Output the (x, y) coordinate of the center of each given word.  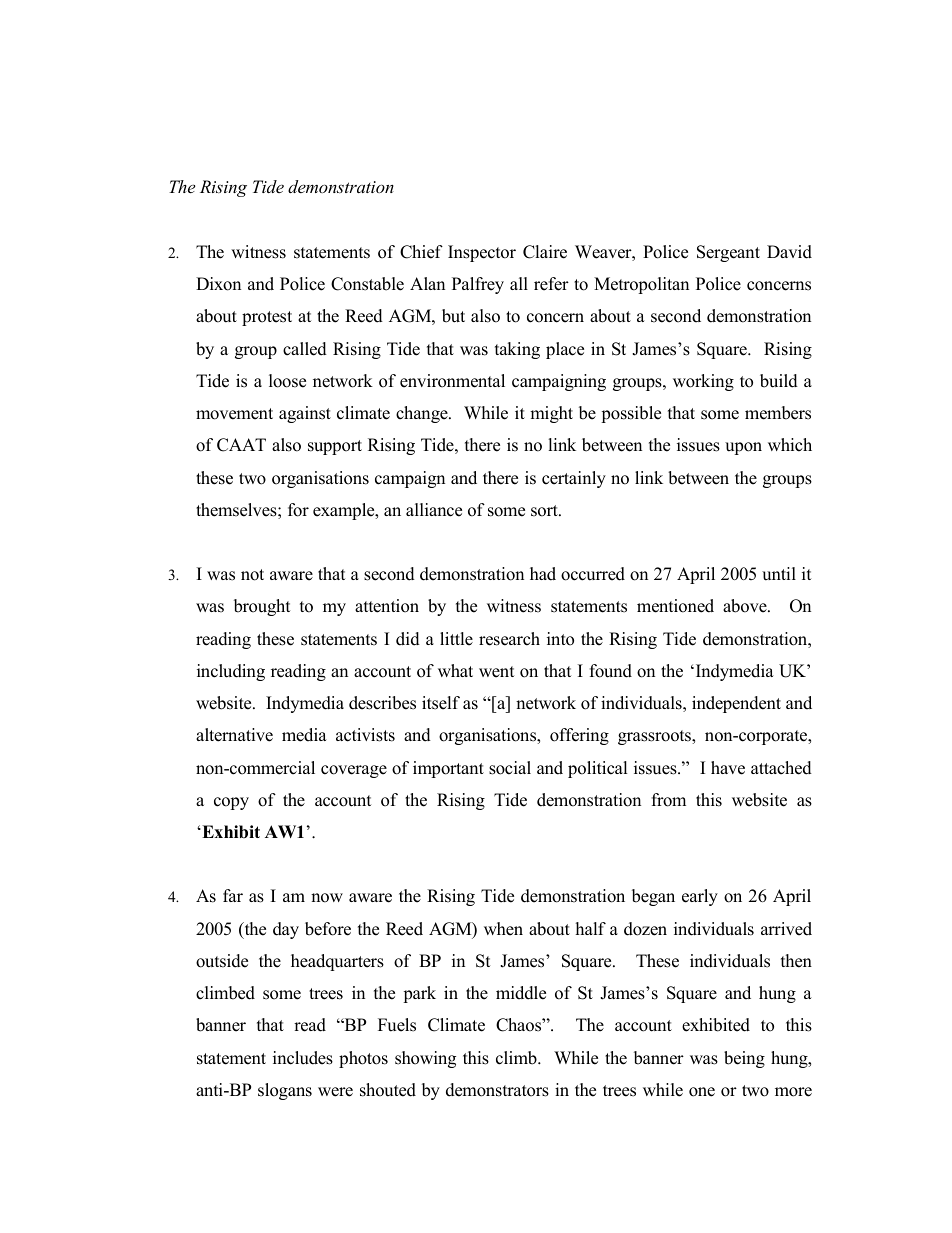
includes (303, 1058)
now (327, 898)
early (700, 897)
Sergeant (728, 253)
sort (545, 511)
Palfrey (478, 285)
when (503, 929)
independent (736, 704)
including (231, 672)
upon (743, 448)
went (497, 672)
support (335, 447)
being (744, 1059)
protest (267, 318)
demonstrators (497, 1090)
